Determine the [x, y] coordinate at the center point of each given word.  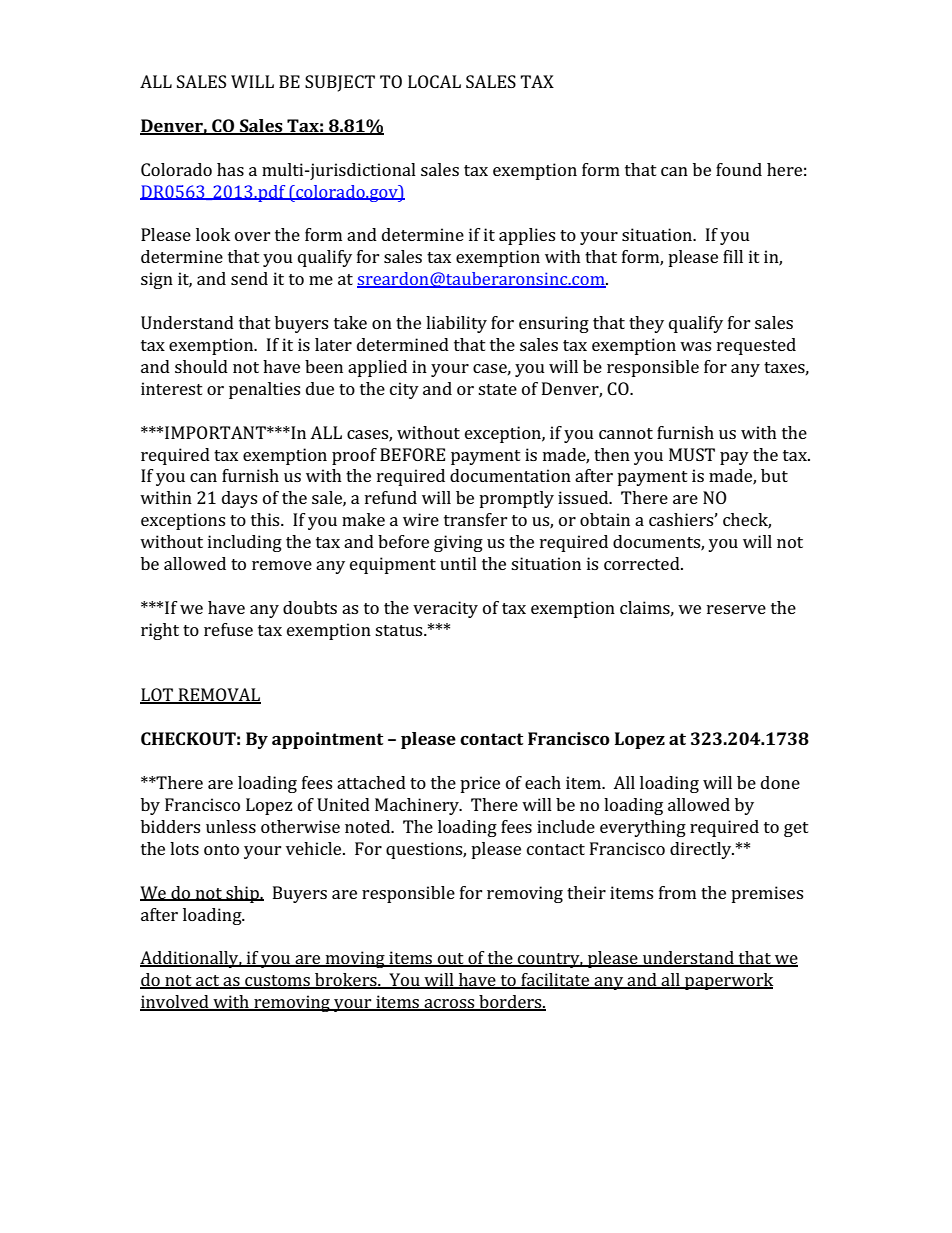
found [739, 169]
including [245, 543]
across [449, 1005]
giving [458, 543]
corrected [643, 563]
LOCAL [434, 81]
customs [277, 982]
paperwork [728, 981]
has [230, 169]
